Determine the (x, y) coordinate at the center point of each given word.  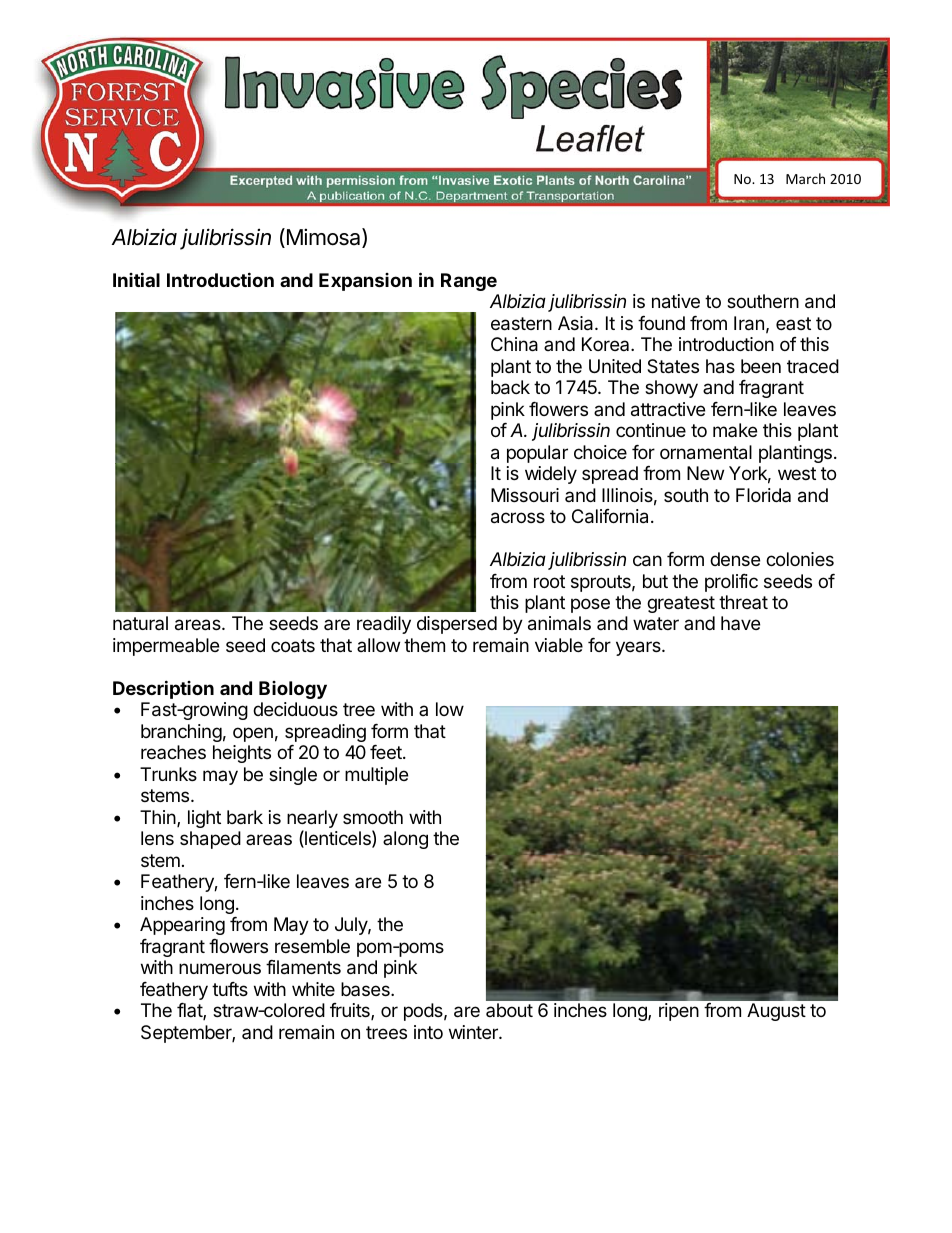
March (805, 178)
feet (387, 752)
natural (140, 623)
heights (242, 754)
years (639, 648)
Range (469, 282)
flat (190, 1011)
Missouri (525, 495)
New (705, 473)
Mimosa (323, 238)
